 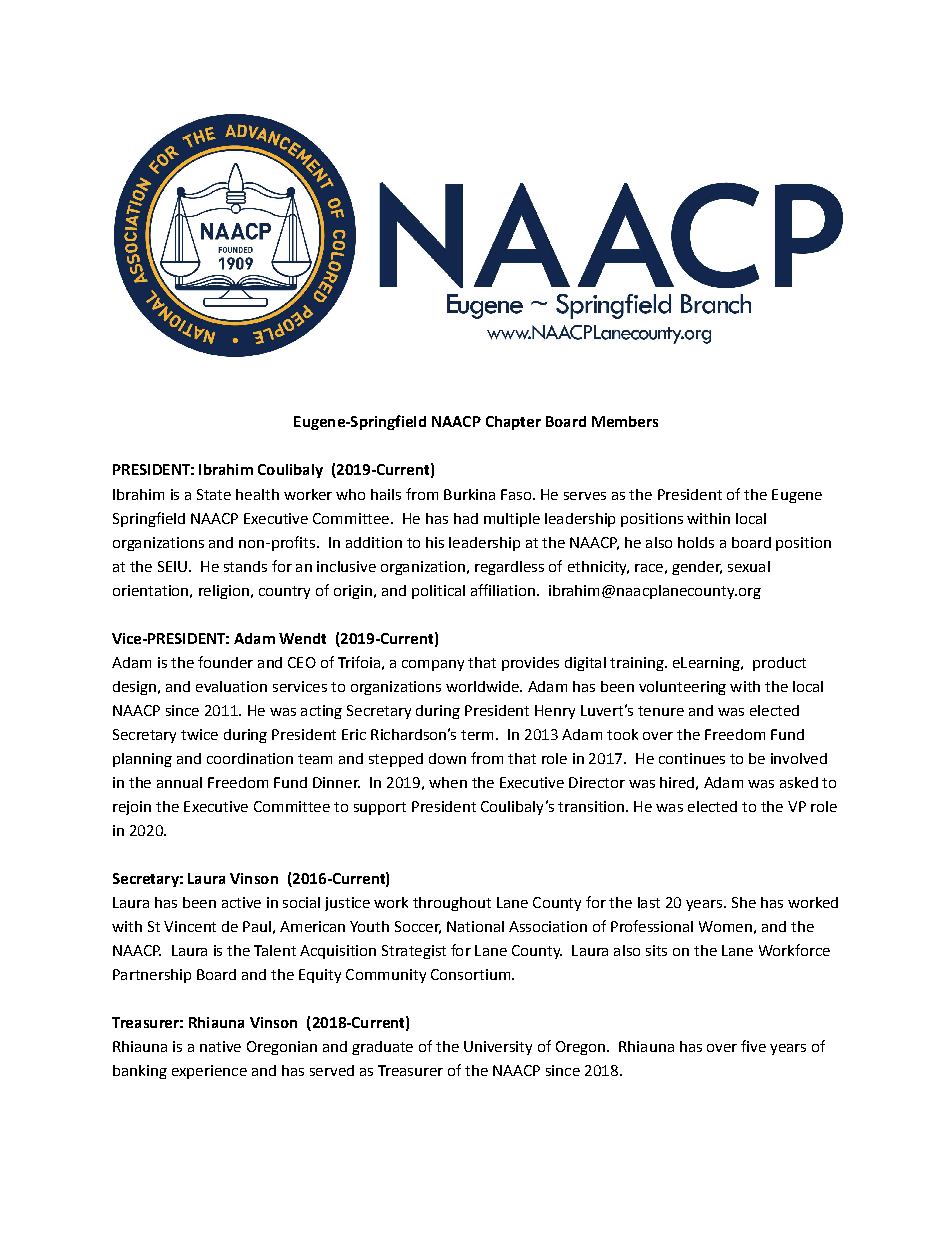 What do you see at coordinates (498, 1048) in the screenshot?
I see `University` at bounding box center [498, 1048].
